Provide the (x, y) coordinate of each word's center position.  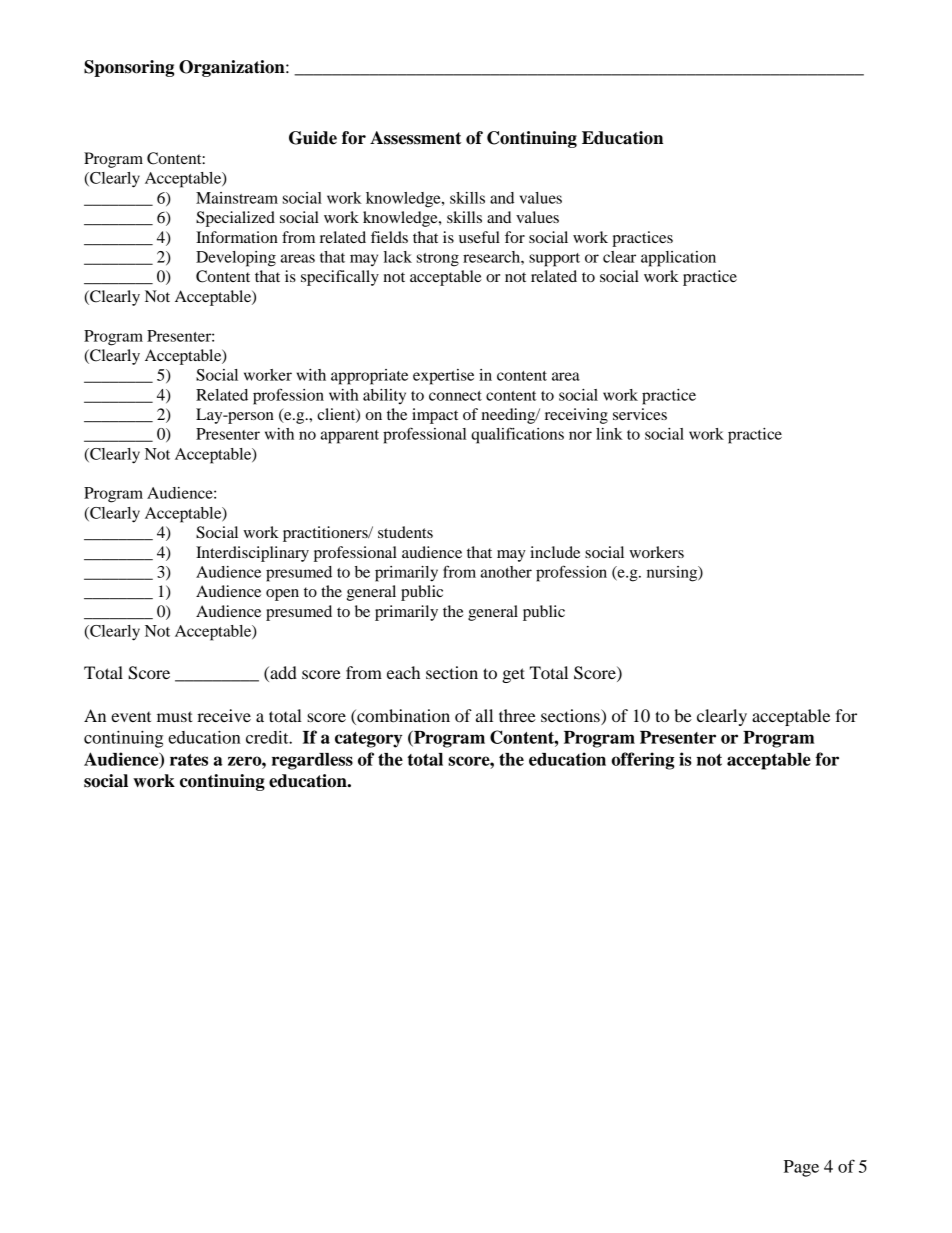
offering (642, 761)
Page (801, 1168)
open (282, 595)
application (678, 259)
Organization (233, 68)
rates (189, 760)
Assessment (415, 138)
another (506, 572)
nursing (673, 574)
